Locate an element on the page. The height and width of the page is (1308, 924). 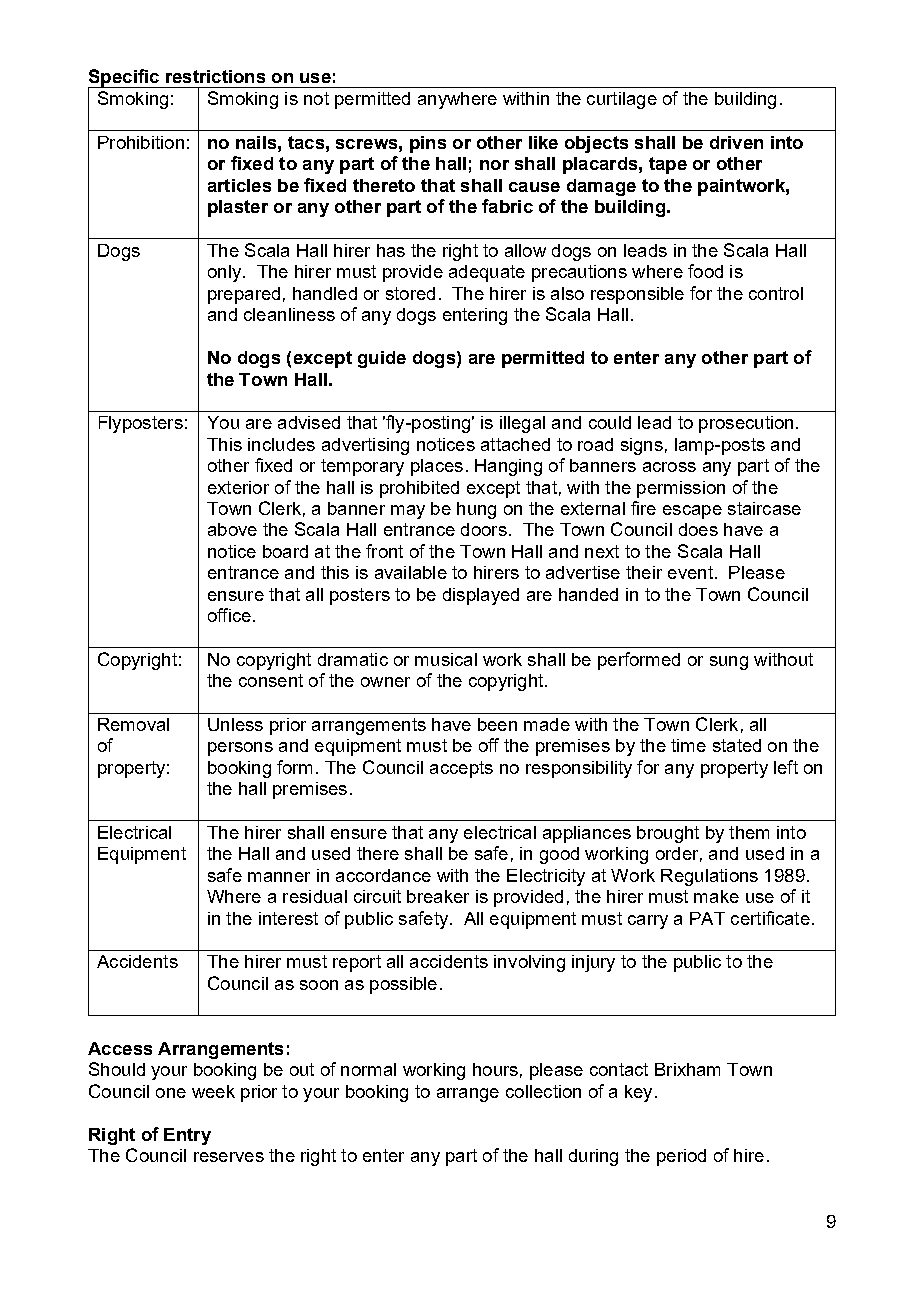
office is located at coordinates (229, 615).
